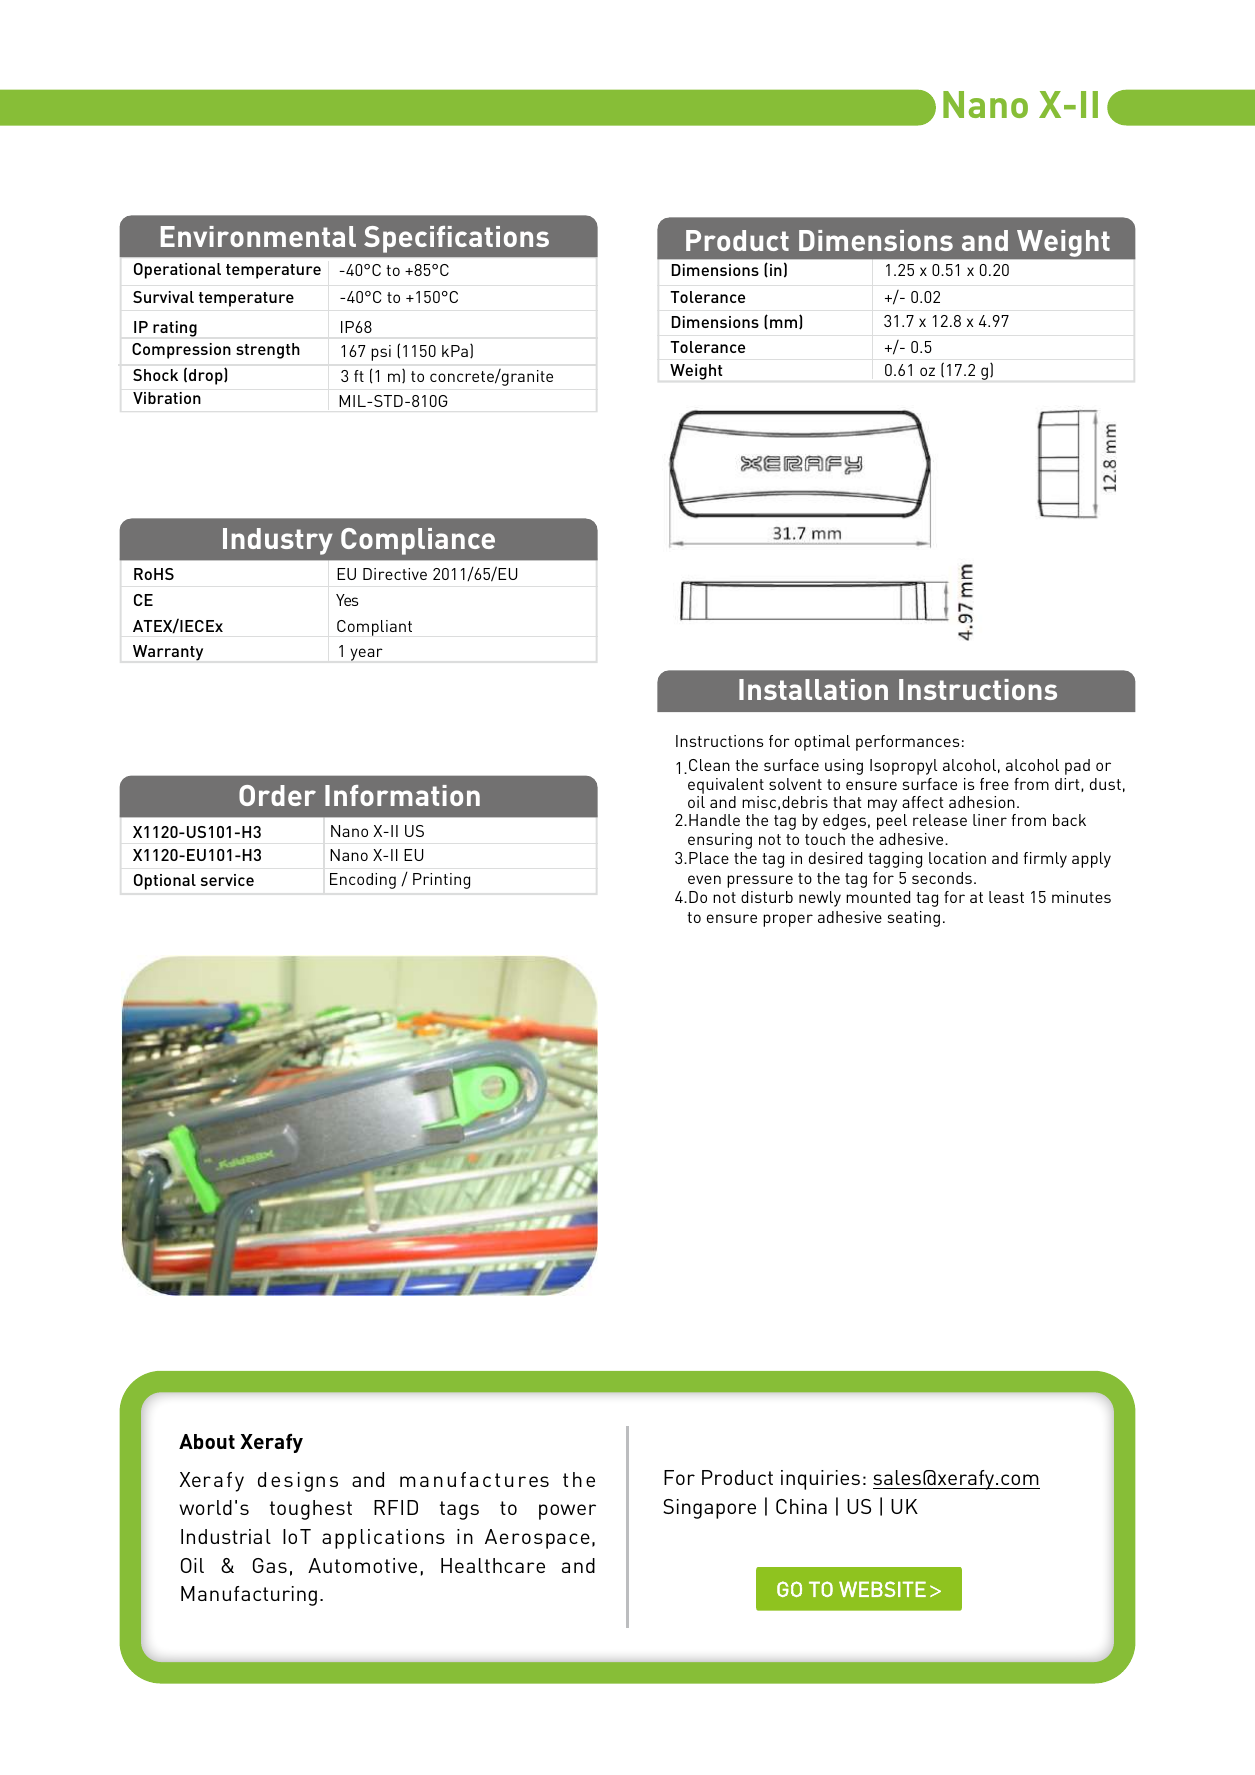 This image has width=1255, height=1775. Describe the element at coordinates (908, 743) in the image. I see `performances` at that location.
